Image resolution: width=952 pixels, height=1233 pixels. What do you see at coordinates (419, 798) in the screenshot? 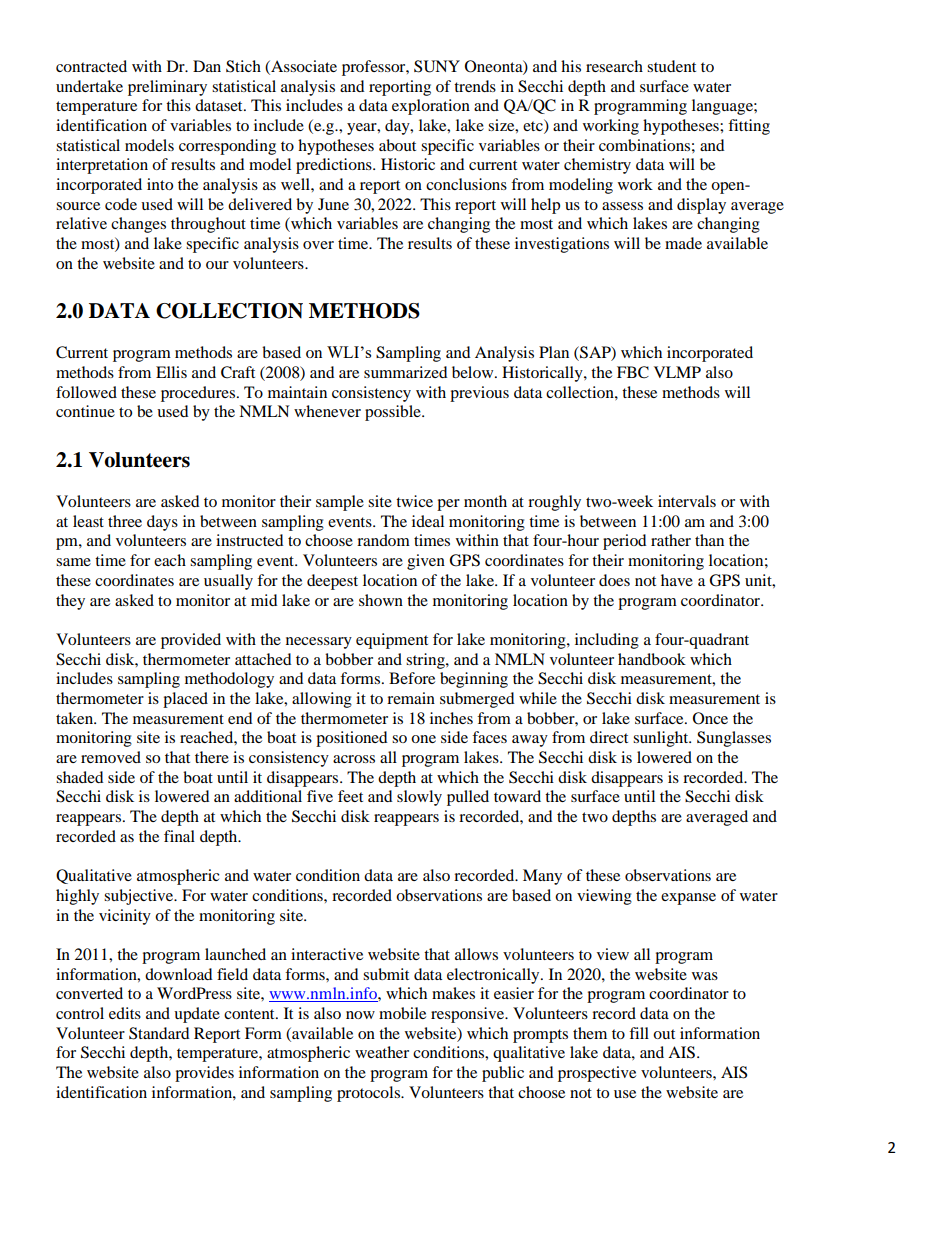
I see `slowly` at bounding box center [419, 798].
